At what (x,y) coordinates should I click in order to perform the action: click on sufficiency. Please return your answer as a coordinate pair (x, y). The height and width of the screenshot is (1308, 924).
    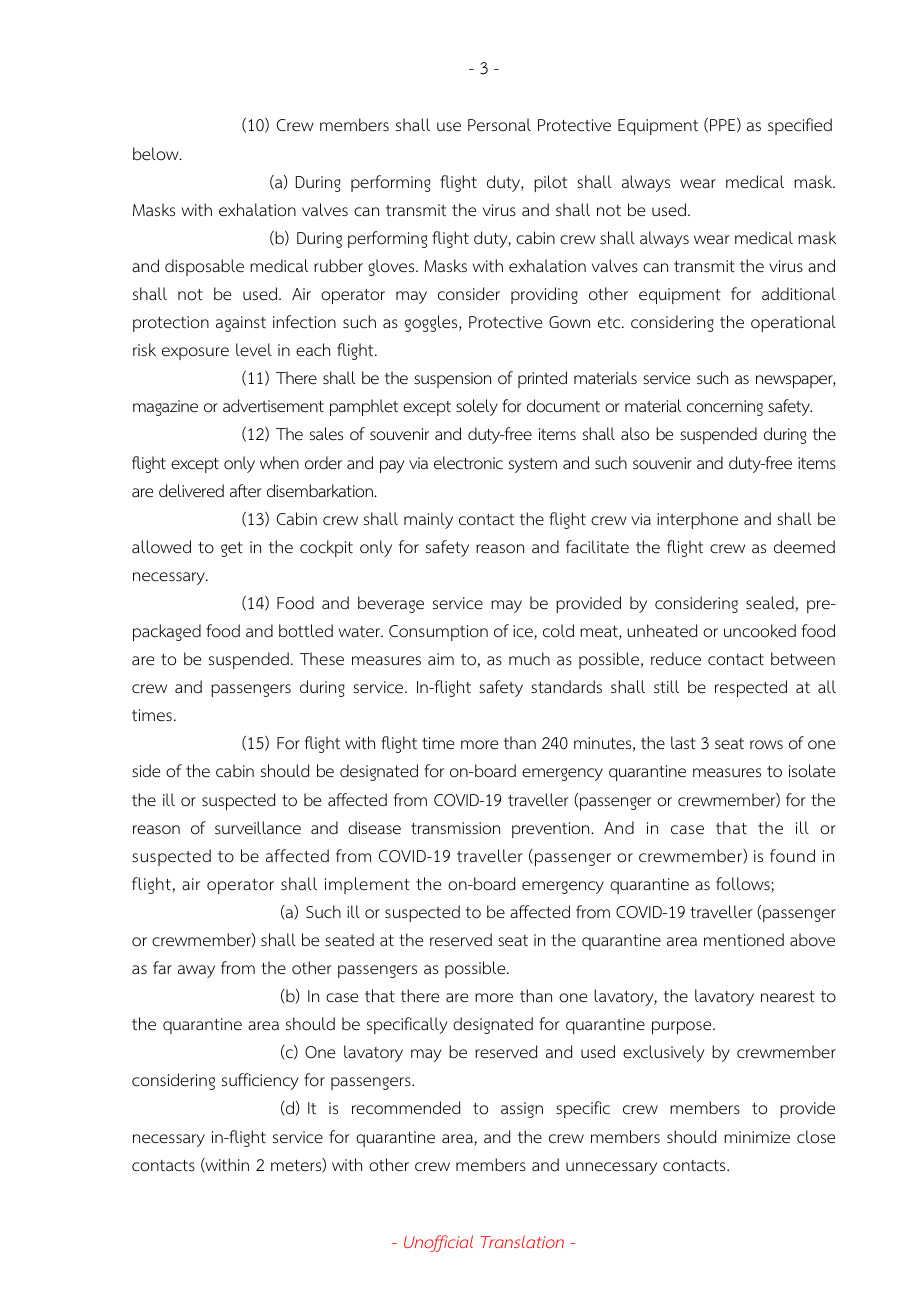
    Looking at the image, I should click on (260, 1081).
